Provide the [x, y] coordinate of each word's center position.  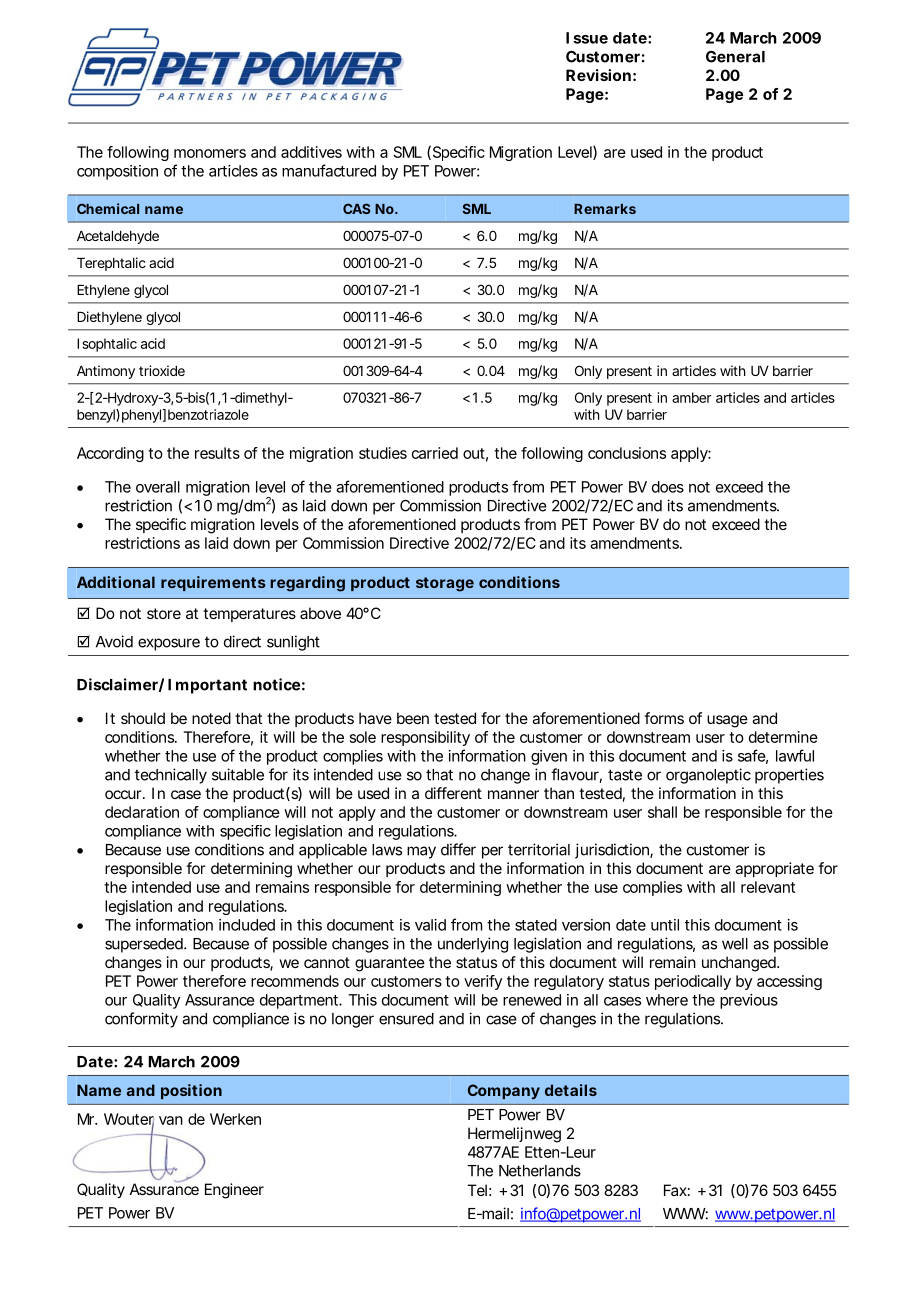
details [571, 1090]
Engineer [234, 1191]
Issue [587, 38]
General [735, 57]
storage [445, 584]
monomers [210, 153]
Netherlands [540, 1171]
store [164, 613]
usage [727, 721]
